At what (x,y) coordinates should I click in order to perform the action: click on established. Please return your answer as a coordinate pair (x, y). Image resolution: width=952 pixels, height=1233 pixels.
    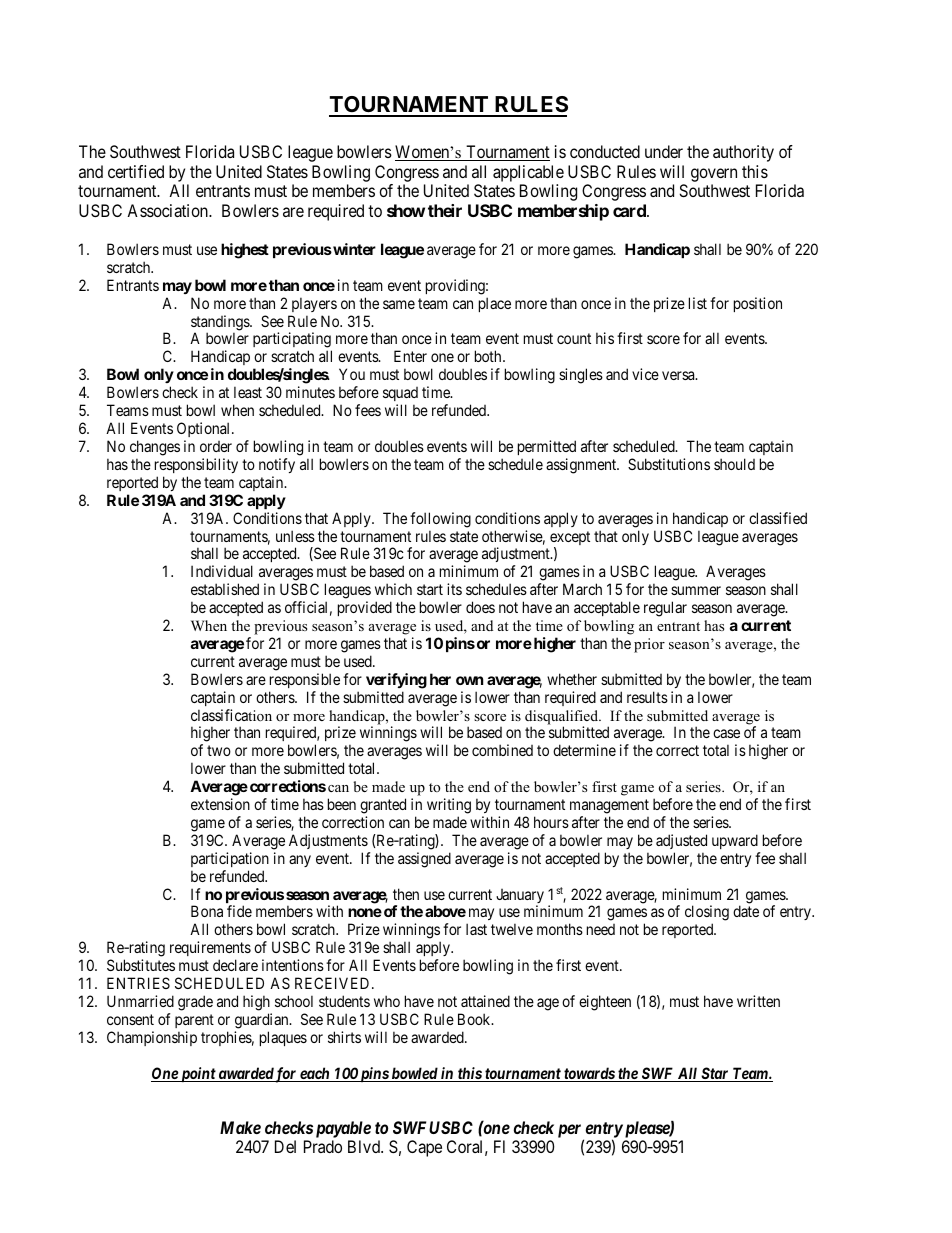
    Looking at the image, I should click on (225, 589).
